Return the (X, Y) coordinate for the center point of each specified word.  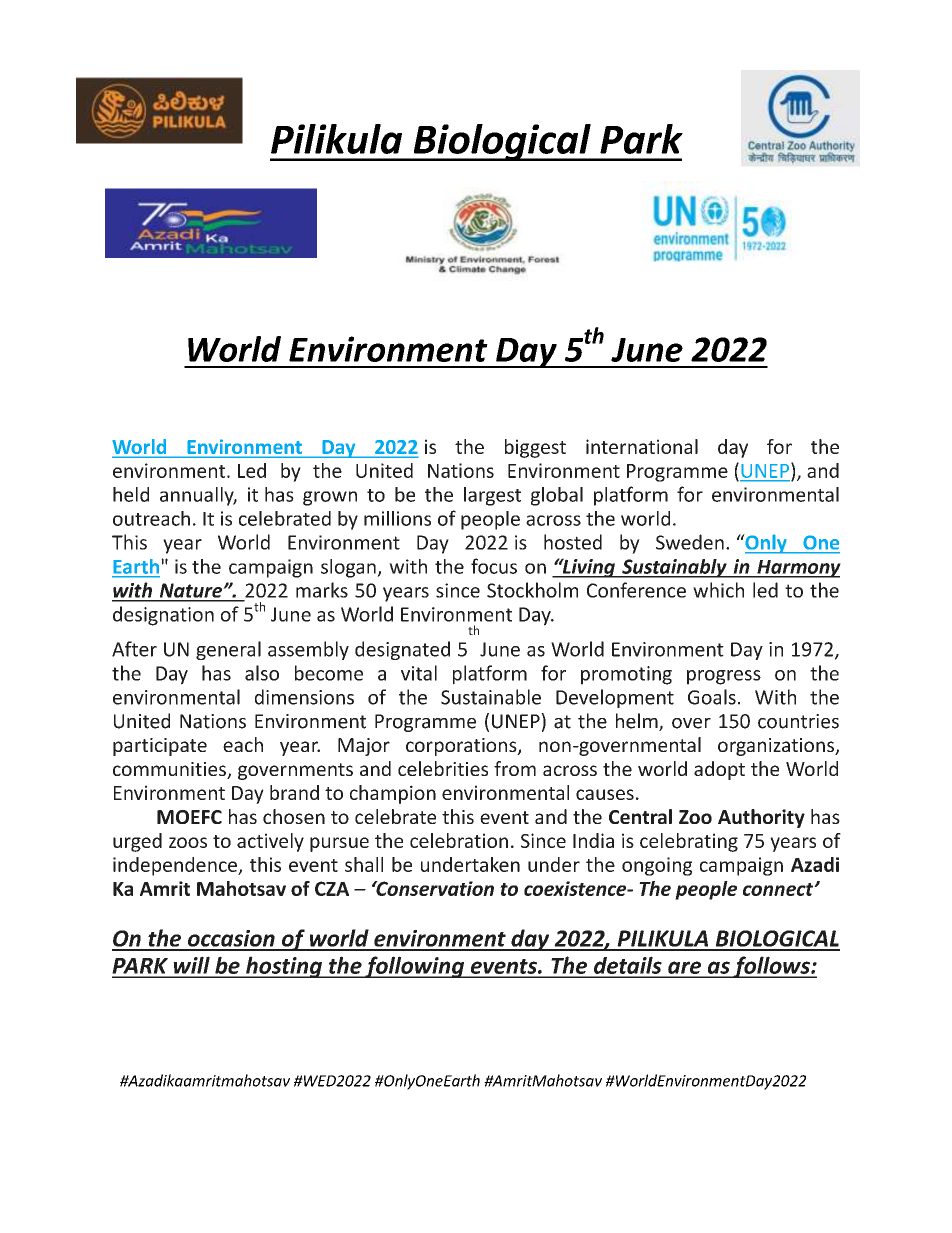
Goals (712, 697)
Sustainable (491, 697)
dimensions (304, 697)
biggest (535, 448)
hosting (284, 967)
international (642, 446)
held (131, 494)
